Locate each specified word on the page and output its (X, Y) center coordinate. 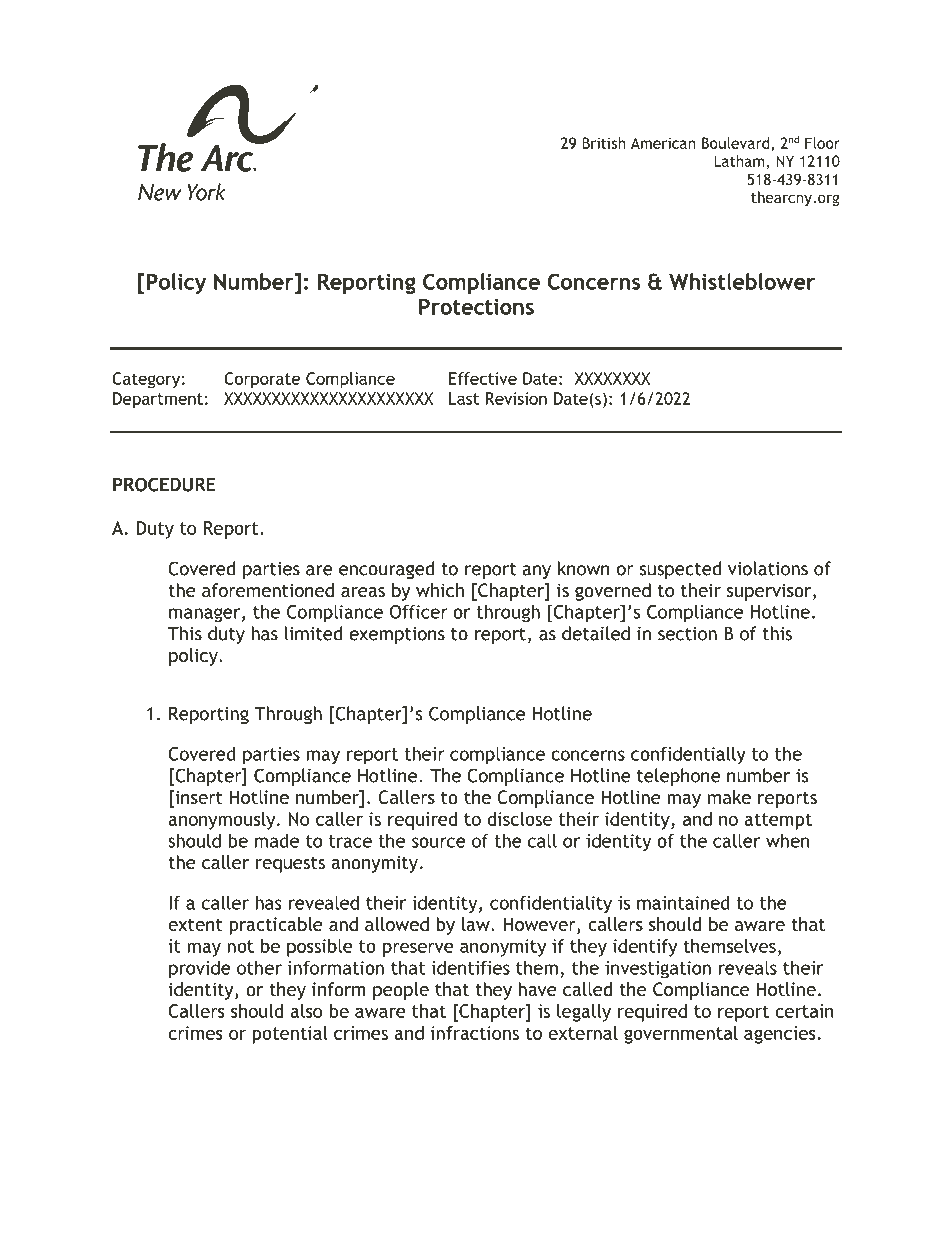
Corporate (262, 380)
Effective (483, 378)
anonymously (223, 821)
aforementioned (268, 590)
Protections (476, 306)
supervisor (770, 592)
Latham (739, 161)
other (259, 967)
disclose (519, 819)
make (729, 797)
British (604, 143)
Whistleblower (742, 281)
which (440, 590)
